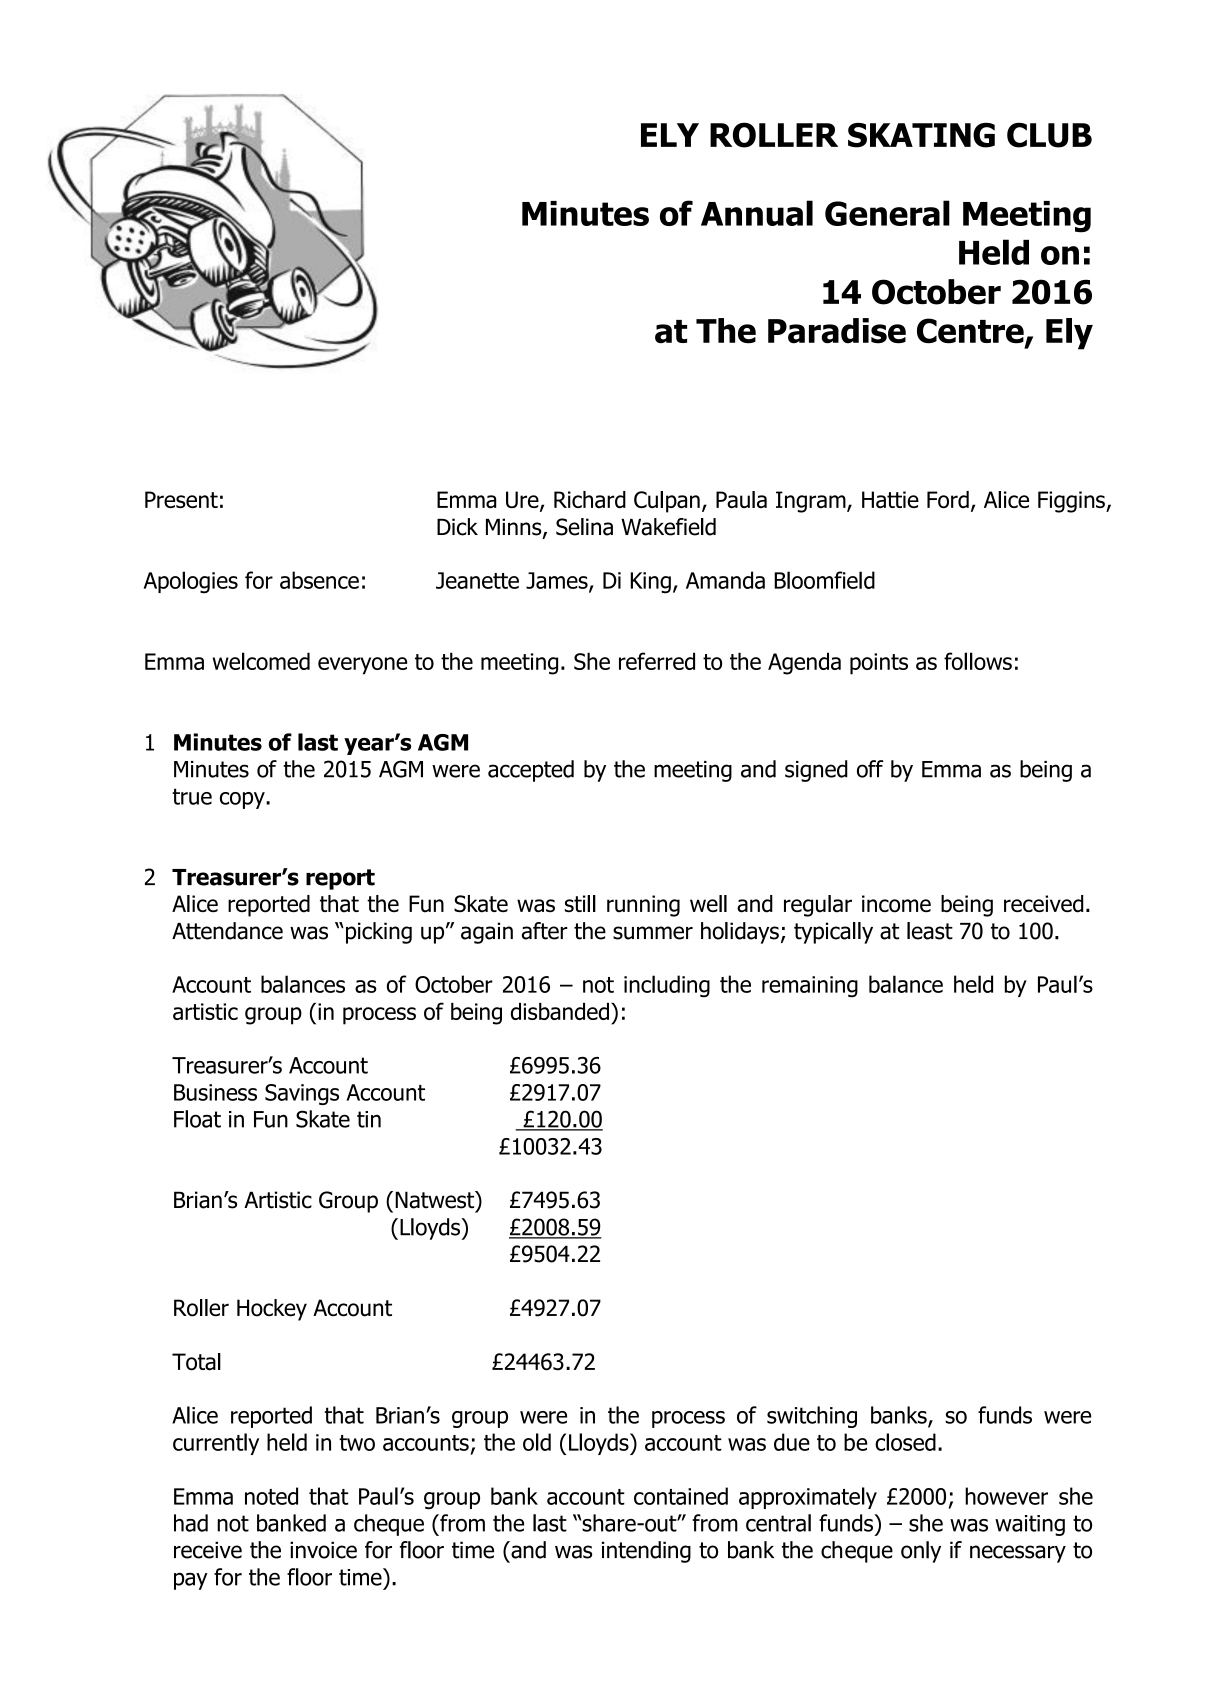 This page has width=1208, height=1707. I want to click on SKATING, so click(921, 135).
